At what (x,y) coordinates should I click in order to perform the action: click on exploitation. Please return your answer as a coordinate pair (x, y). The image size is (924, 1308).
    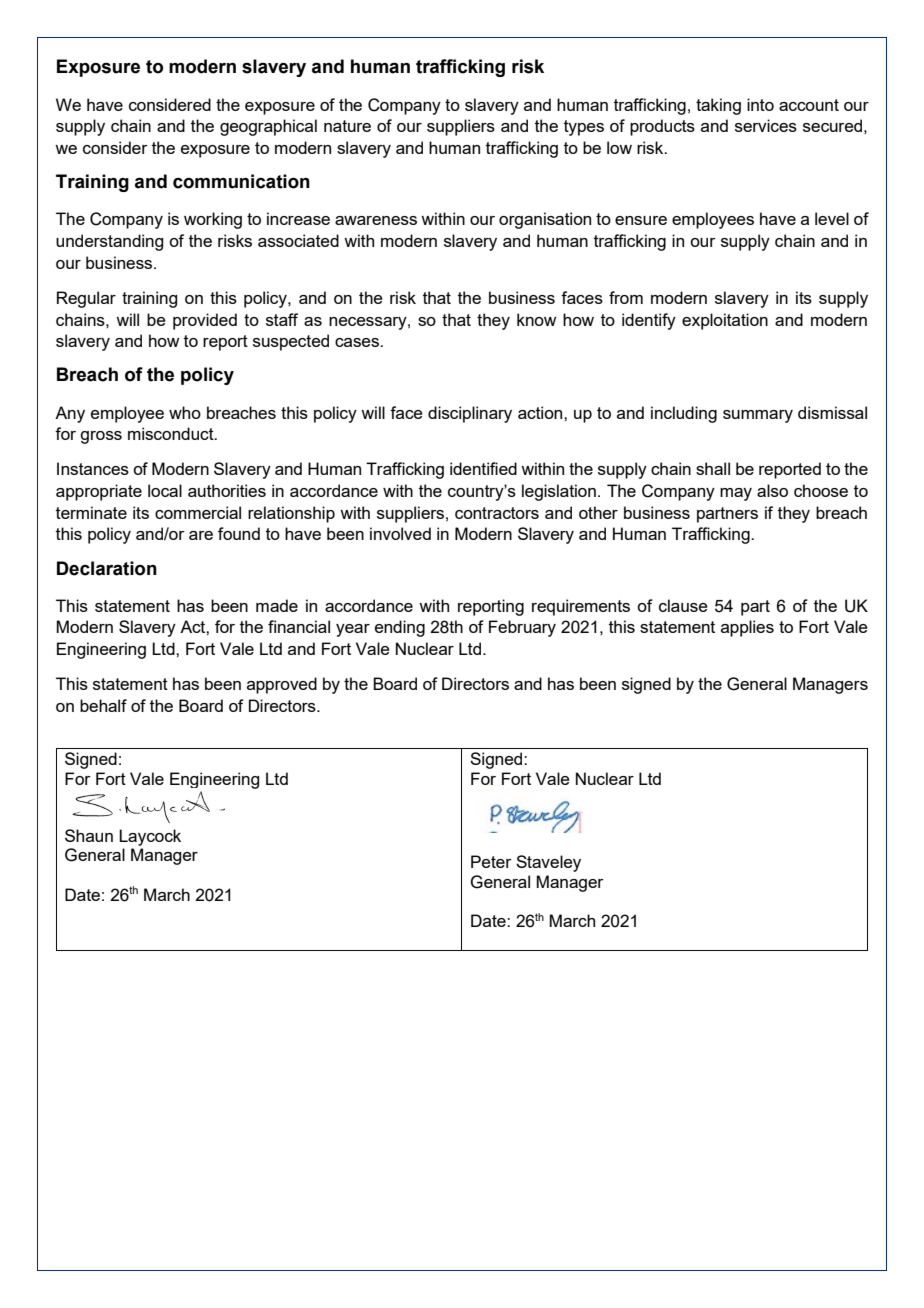
    Looking at the image, I should click on (725, 321).
